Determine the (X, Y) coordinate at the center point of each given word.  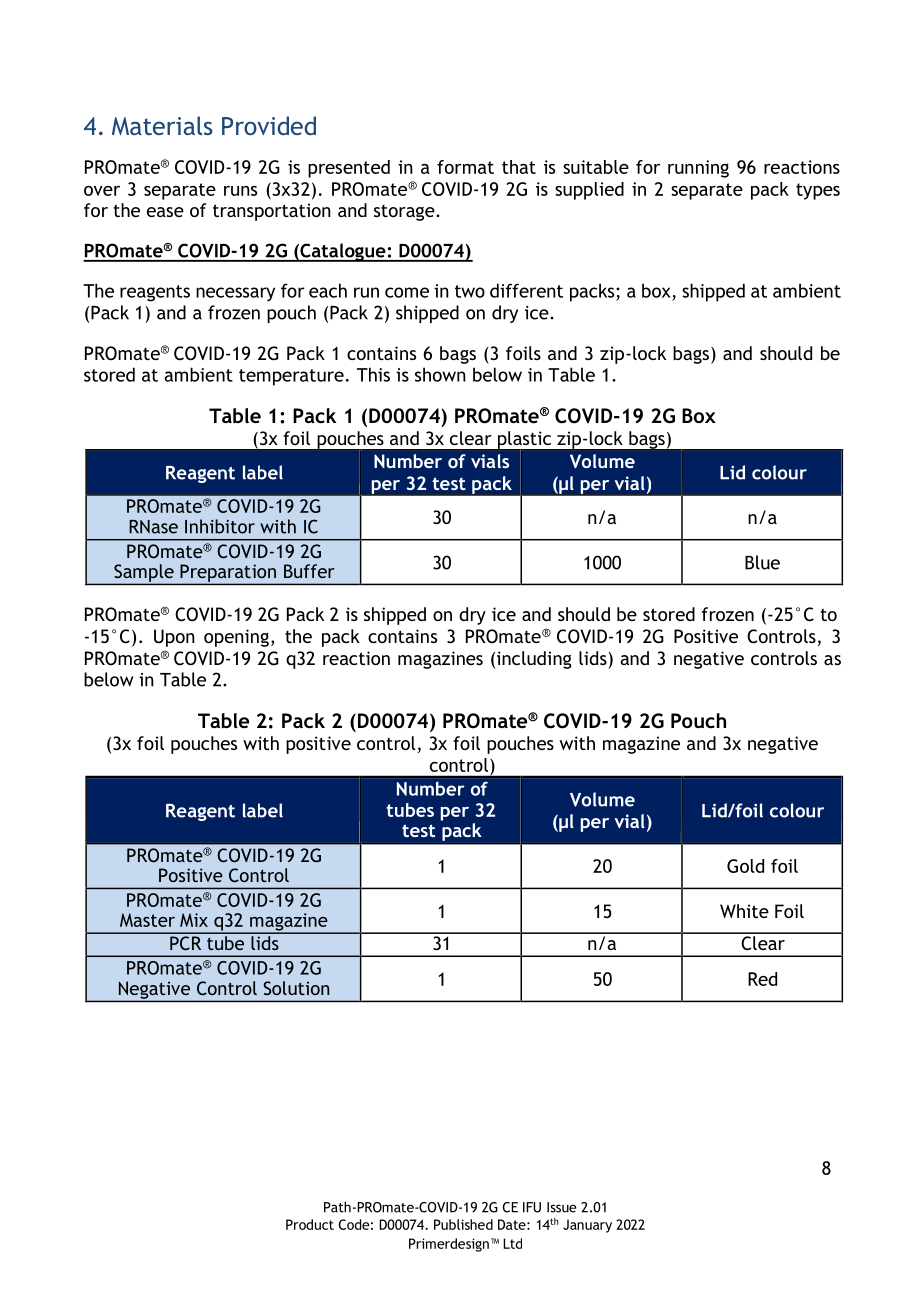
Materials (162, 125)
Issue (562, 1207)
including (534, 660)
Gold (745, 866)
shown (440, 374)
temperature (291, 377)
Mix (194, 920)
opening (236, 638)
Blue (762, 562)
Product (310, 1224)
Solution (296, 988)
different (526, 290)
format (465, 167)
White (744, 911)
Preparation (228, 574)
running (698, 169)
